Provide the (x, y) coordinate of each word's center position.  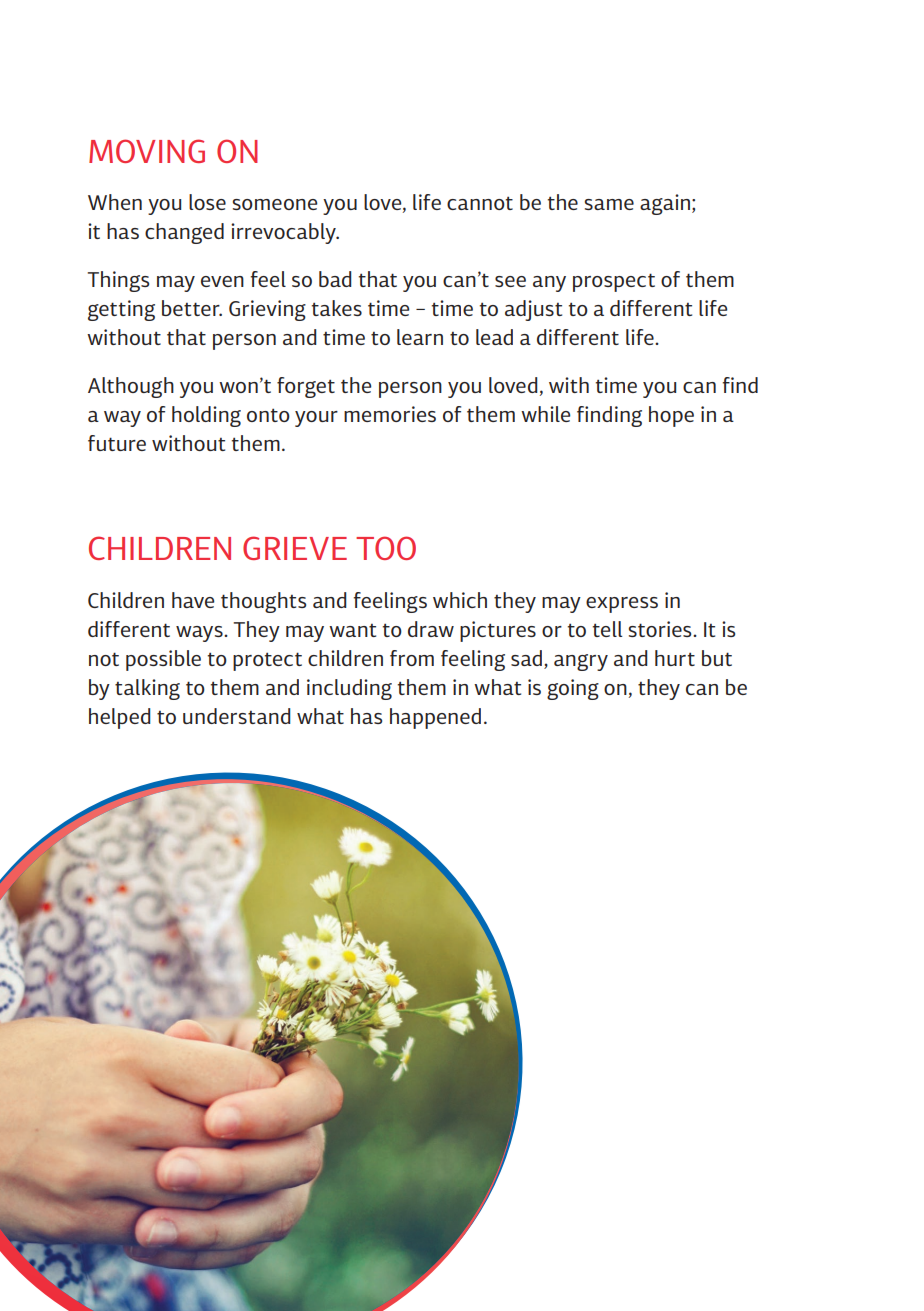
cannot (480, 203)
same (609, 204)
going (573, 689)
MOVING (147, 151)
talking (147, 689)
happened (435, 718)
